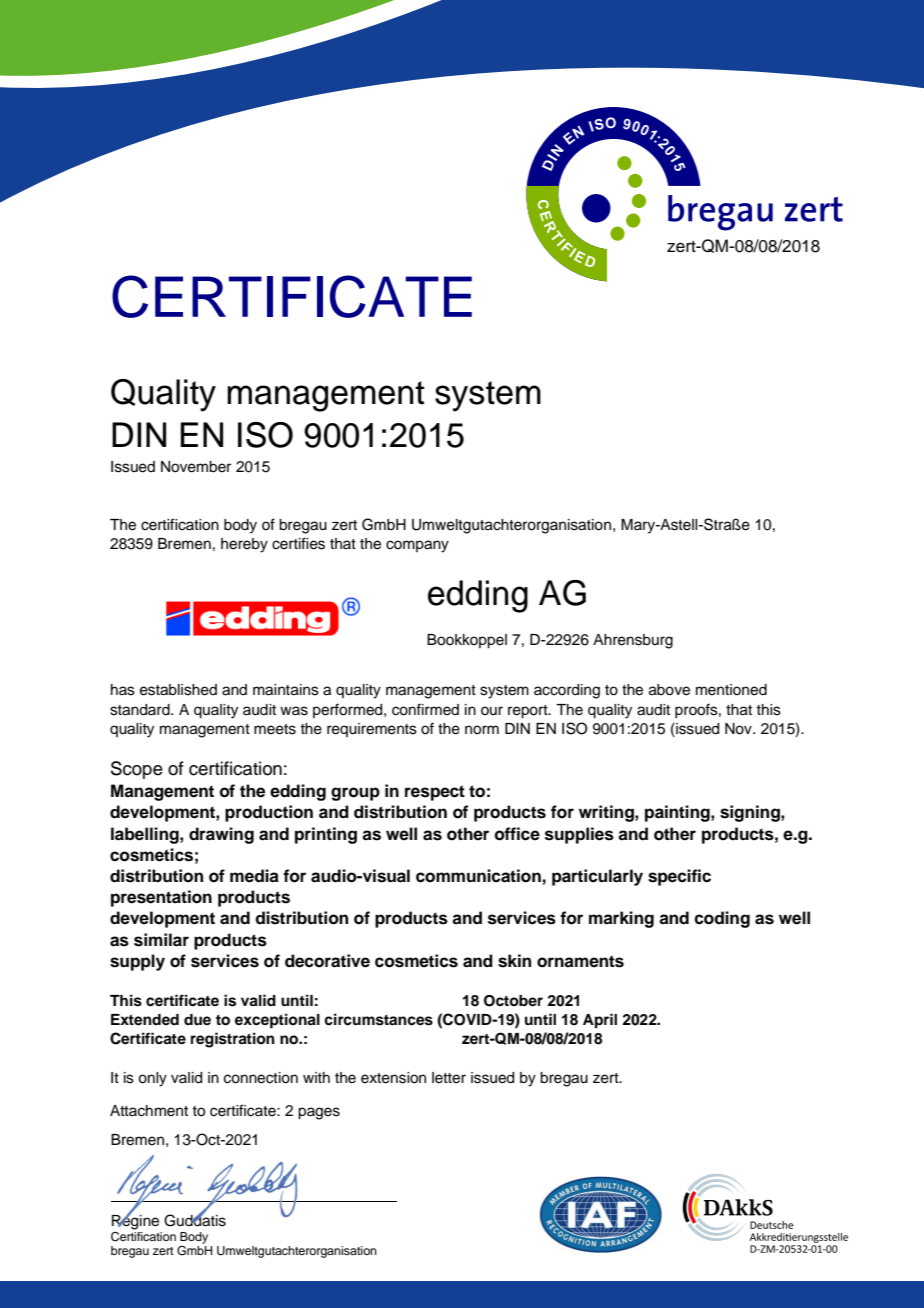 This document has width=924, height=1308. Describe the element at coordinates (600, 1021) in the document. I see `April` at that location.
